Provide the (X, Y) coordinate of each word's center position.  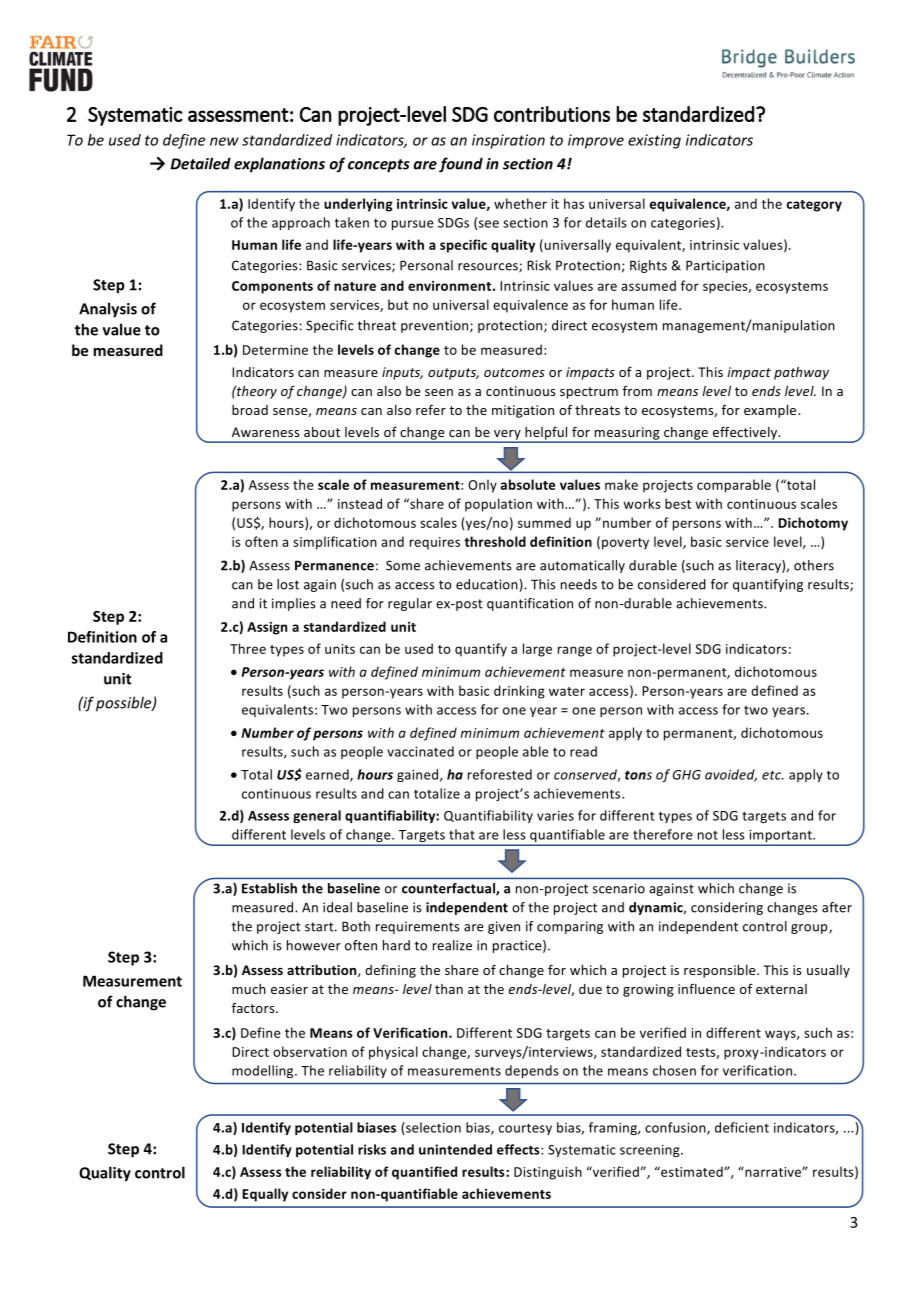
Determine (275, 350)
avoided (731, 775)
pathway (801, 373)
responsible (721, 971)
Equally (265, 1195)
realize (452, 945)
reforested (500, 774)
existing (654, 141)
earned (328, 775)
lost (288, 584)
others (814, 565)
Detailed (201, 163)
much (249, 989)
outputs (453, 374)
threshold (495, 541)
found (461, 165)
